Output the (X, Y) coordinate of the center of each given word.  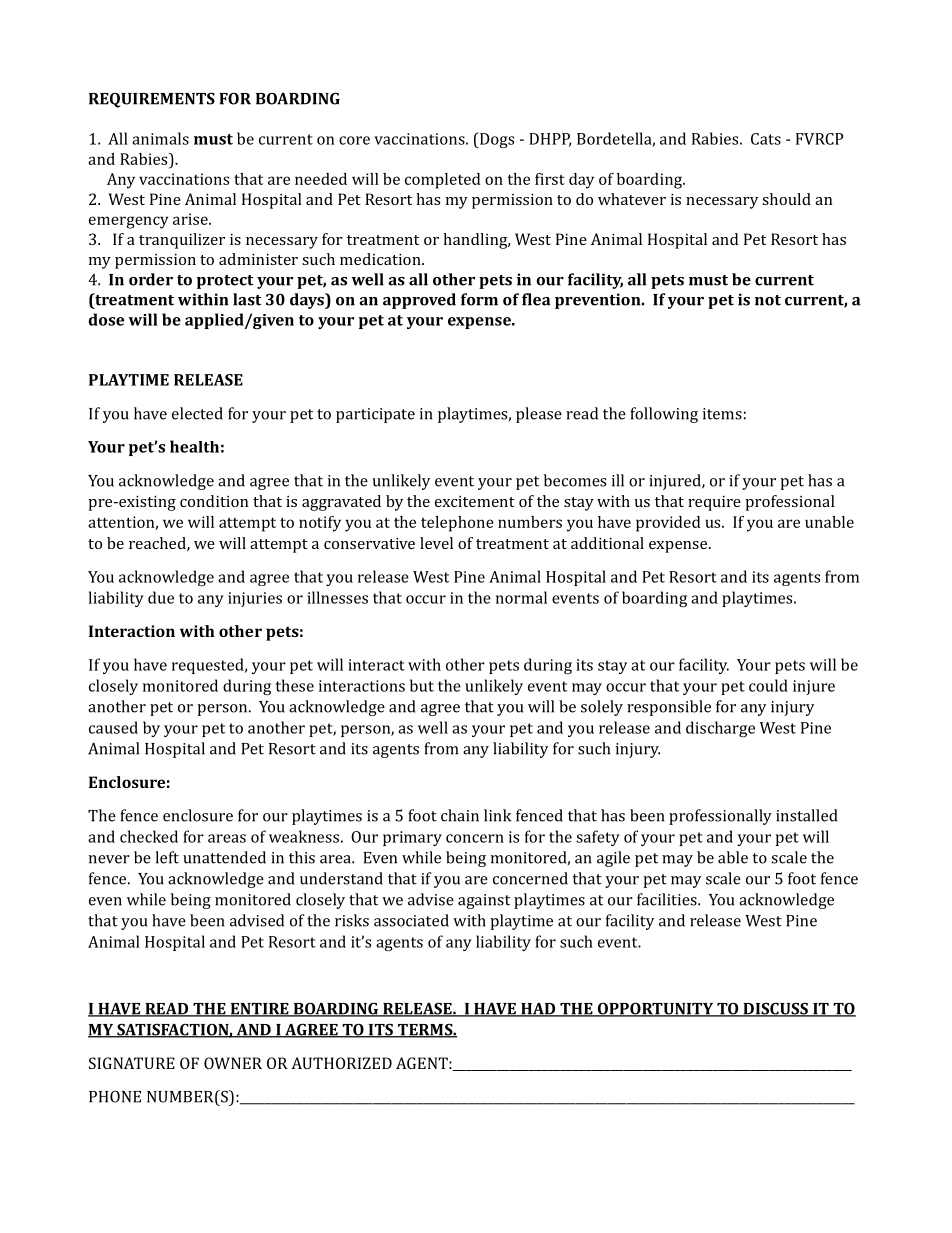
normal (521, 597)
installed (806, 815)
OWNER (233, 1063)
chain (460, 815)
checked (149, 836)
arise (191, 219)
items (722, 414)
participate (375, 415)
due (161, 597)
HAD (538, 1010)
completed (442, 181)
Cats (766, 139)
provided (668, 524)
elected (197, 413)
